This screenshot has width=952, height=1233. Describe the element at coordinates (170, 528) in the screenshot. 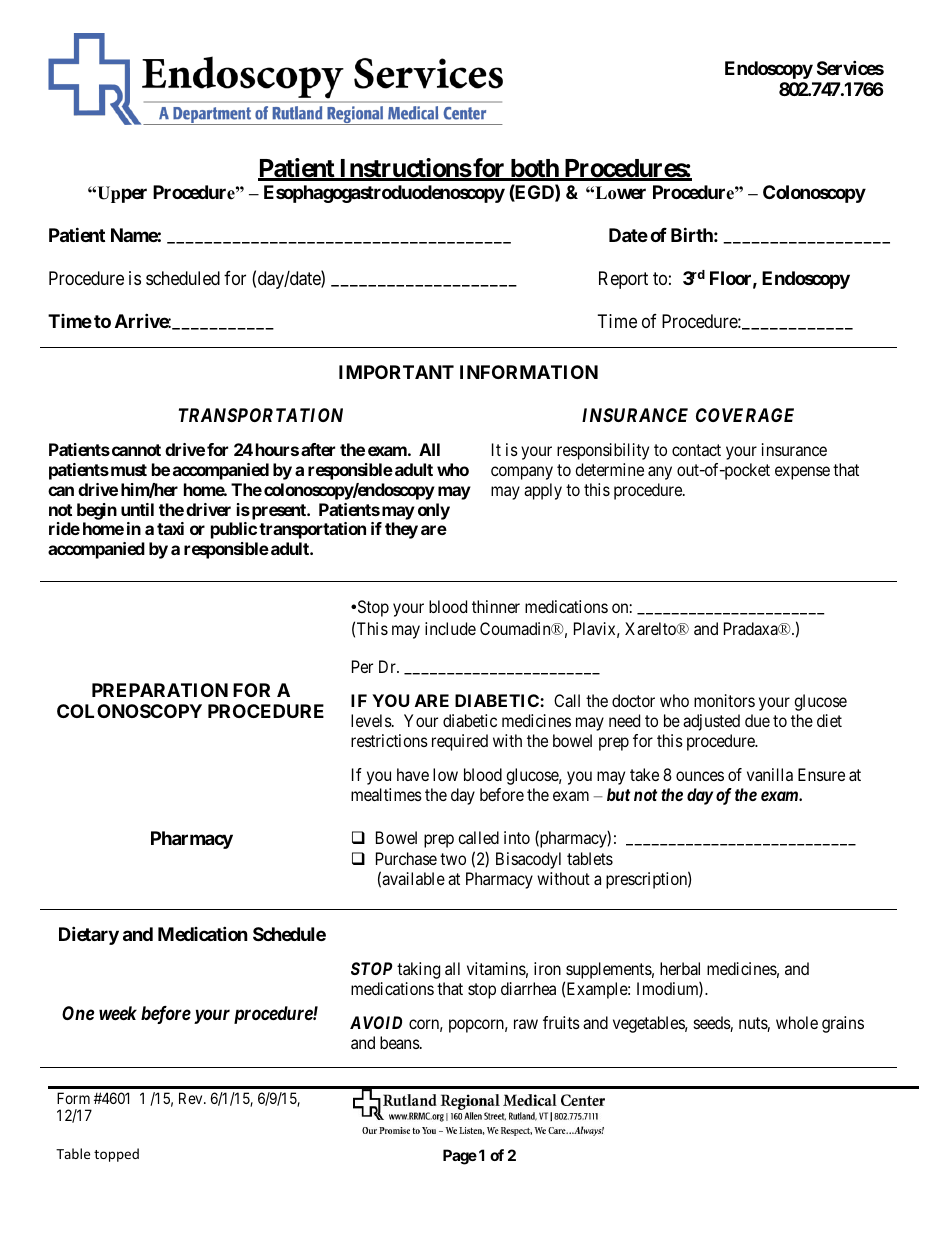

I see `taxi` at that location.
